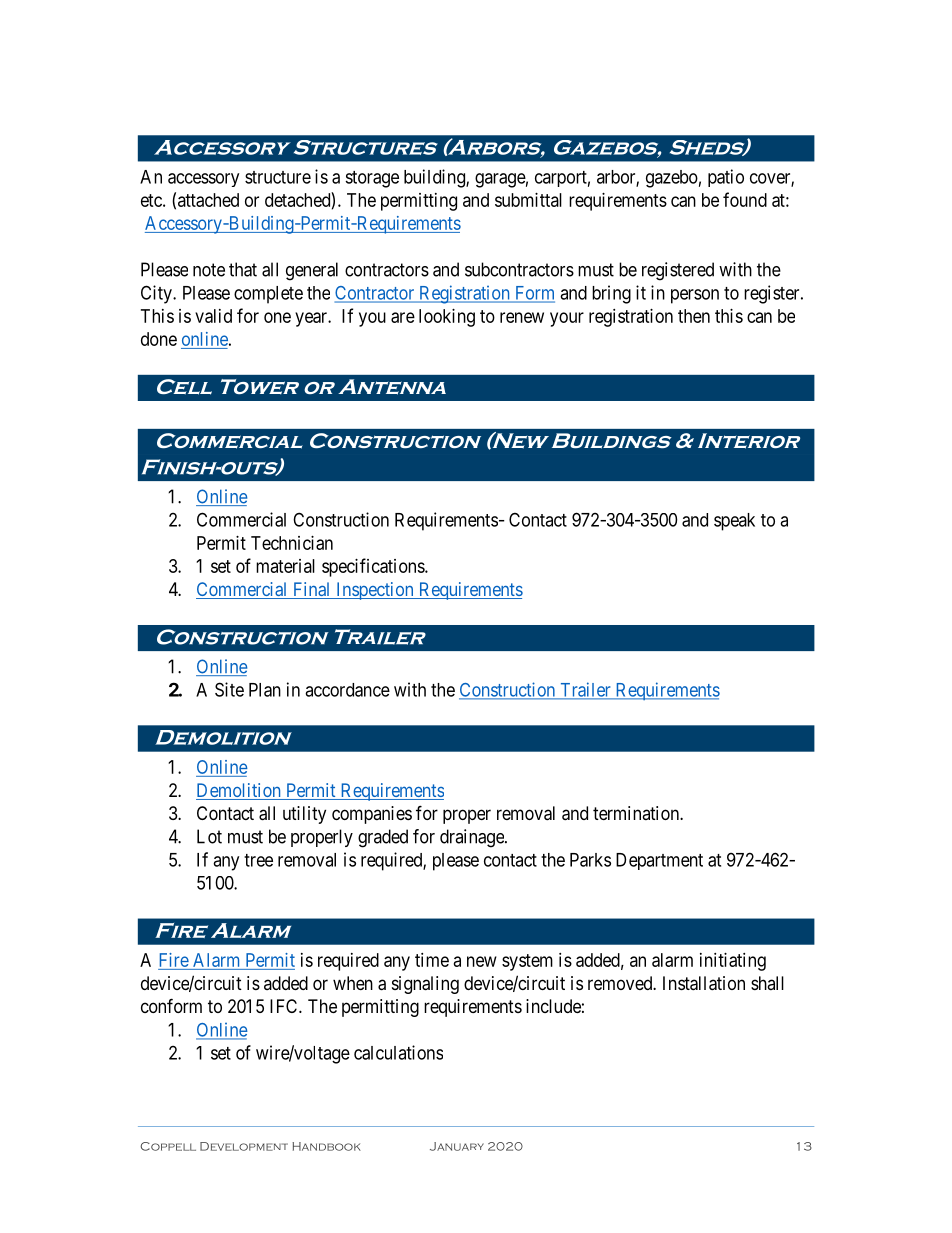 The image size is (952, 1233). Describe the element at coordinates (734, 522) in the screenshot. I see `speak` at that location.
